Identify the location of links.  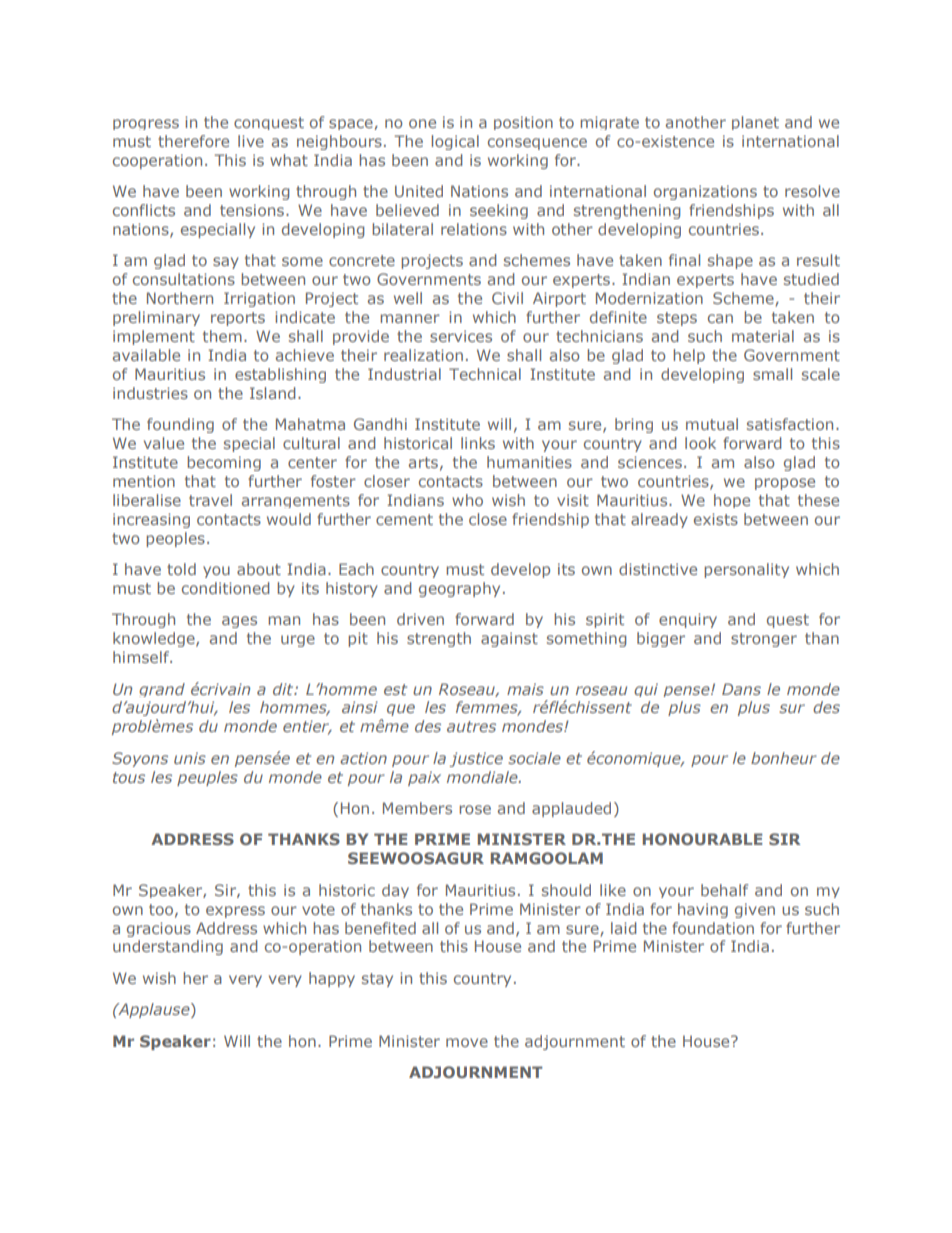
(478, 443).
